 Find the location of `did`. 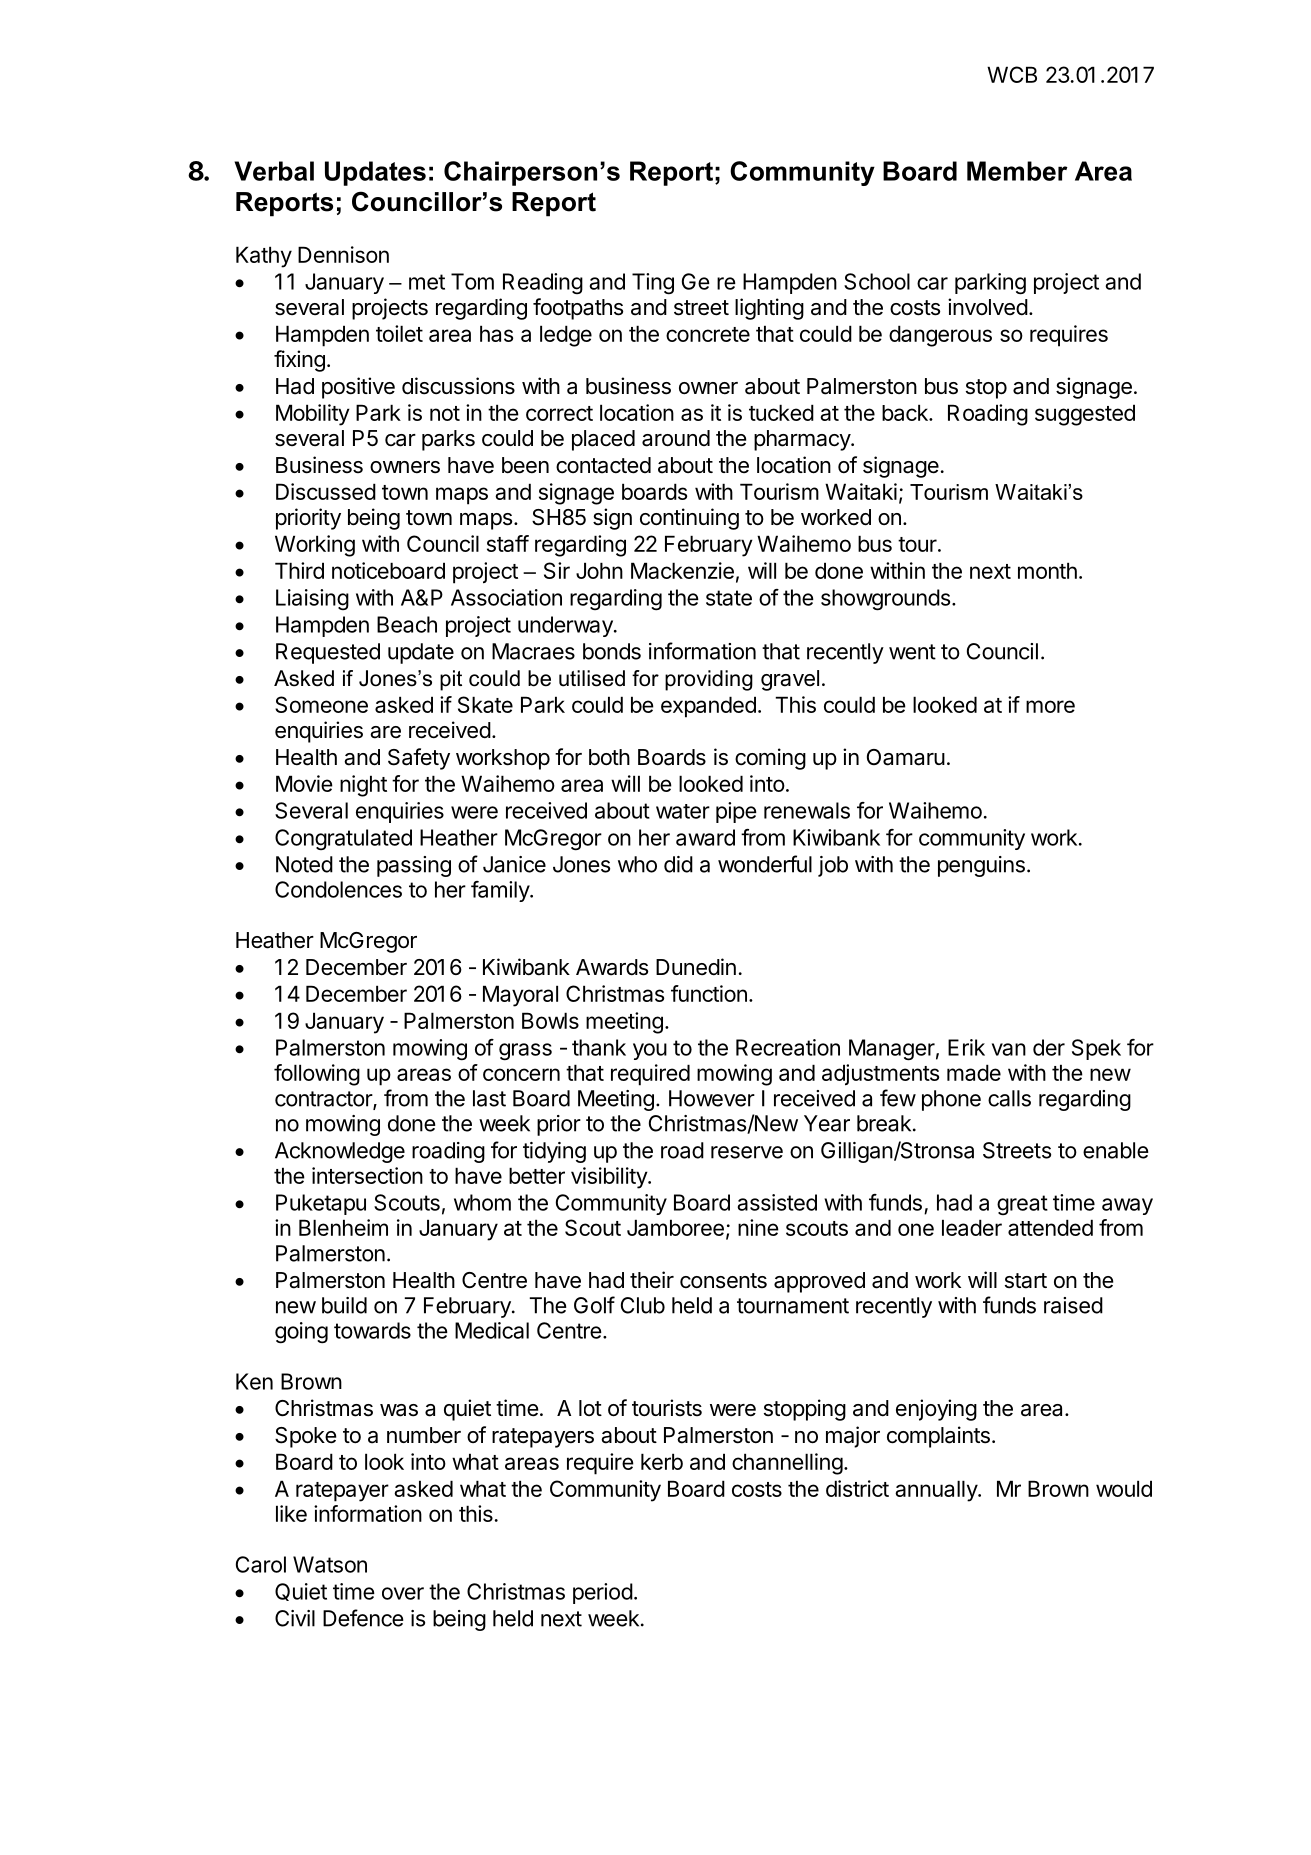

did is located at coordinates (678, 864).
